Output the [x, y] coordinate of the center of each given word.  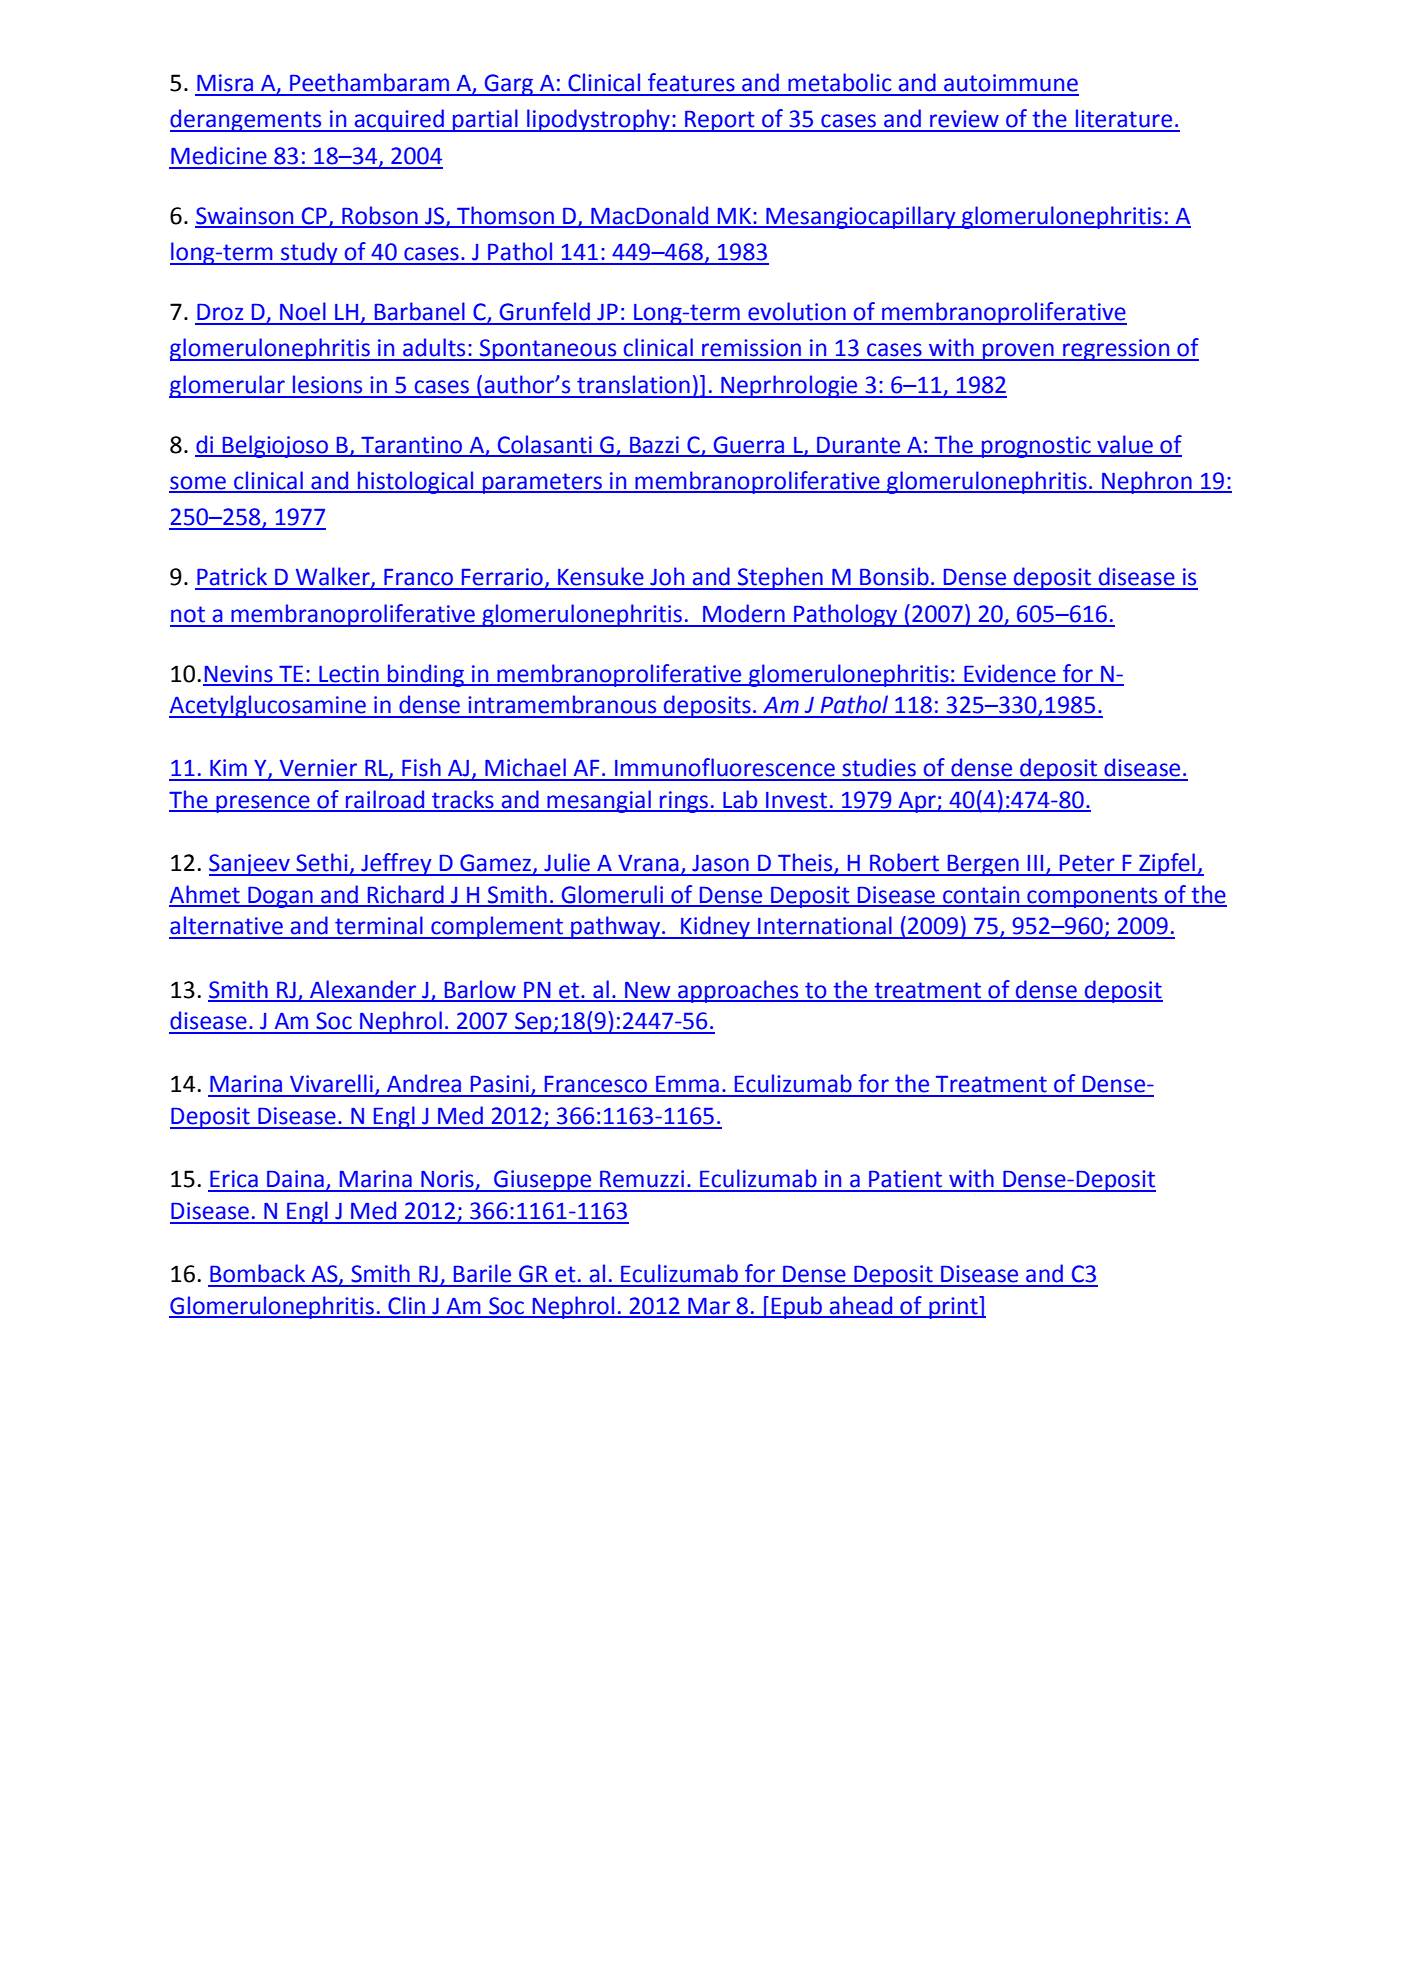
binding [426, 675]
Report [720, 121]
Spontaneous [548, 350]
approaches [738, 991]
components [1092, 897]
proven [1018, 352]
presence [263, 804]
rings [684, 802]
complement [497, 927]
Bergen [983, 865]
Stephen [780, 578]
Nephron [1147, 482]
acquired [399, 120]
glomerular [228, 386]
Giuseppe [543, 1181]
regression [1116, 350]
